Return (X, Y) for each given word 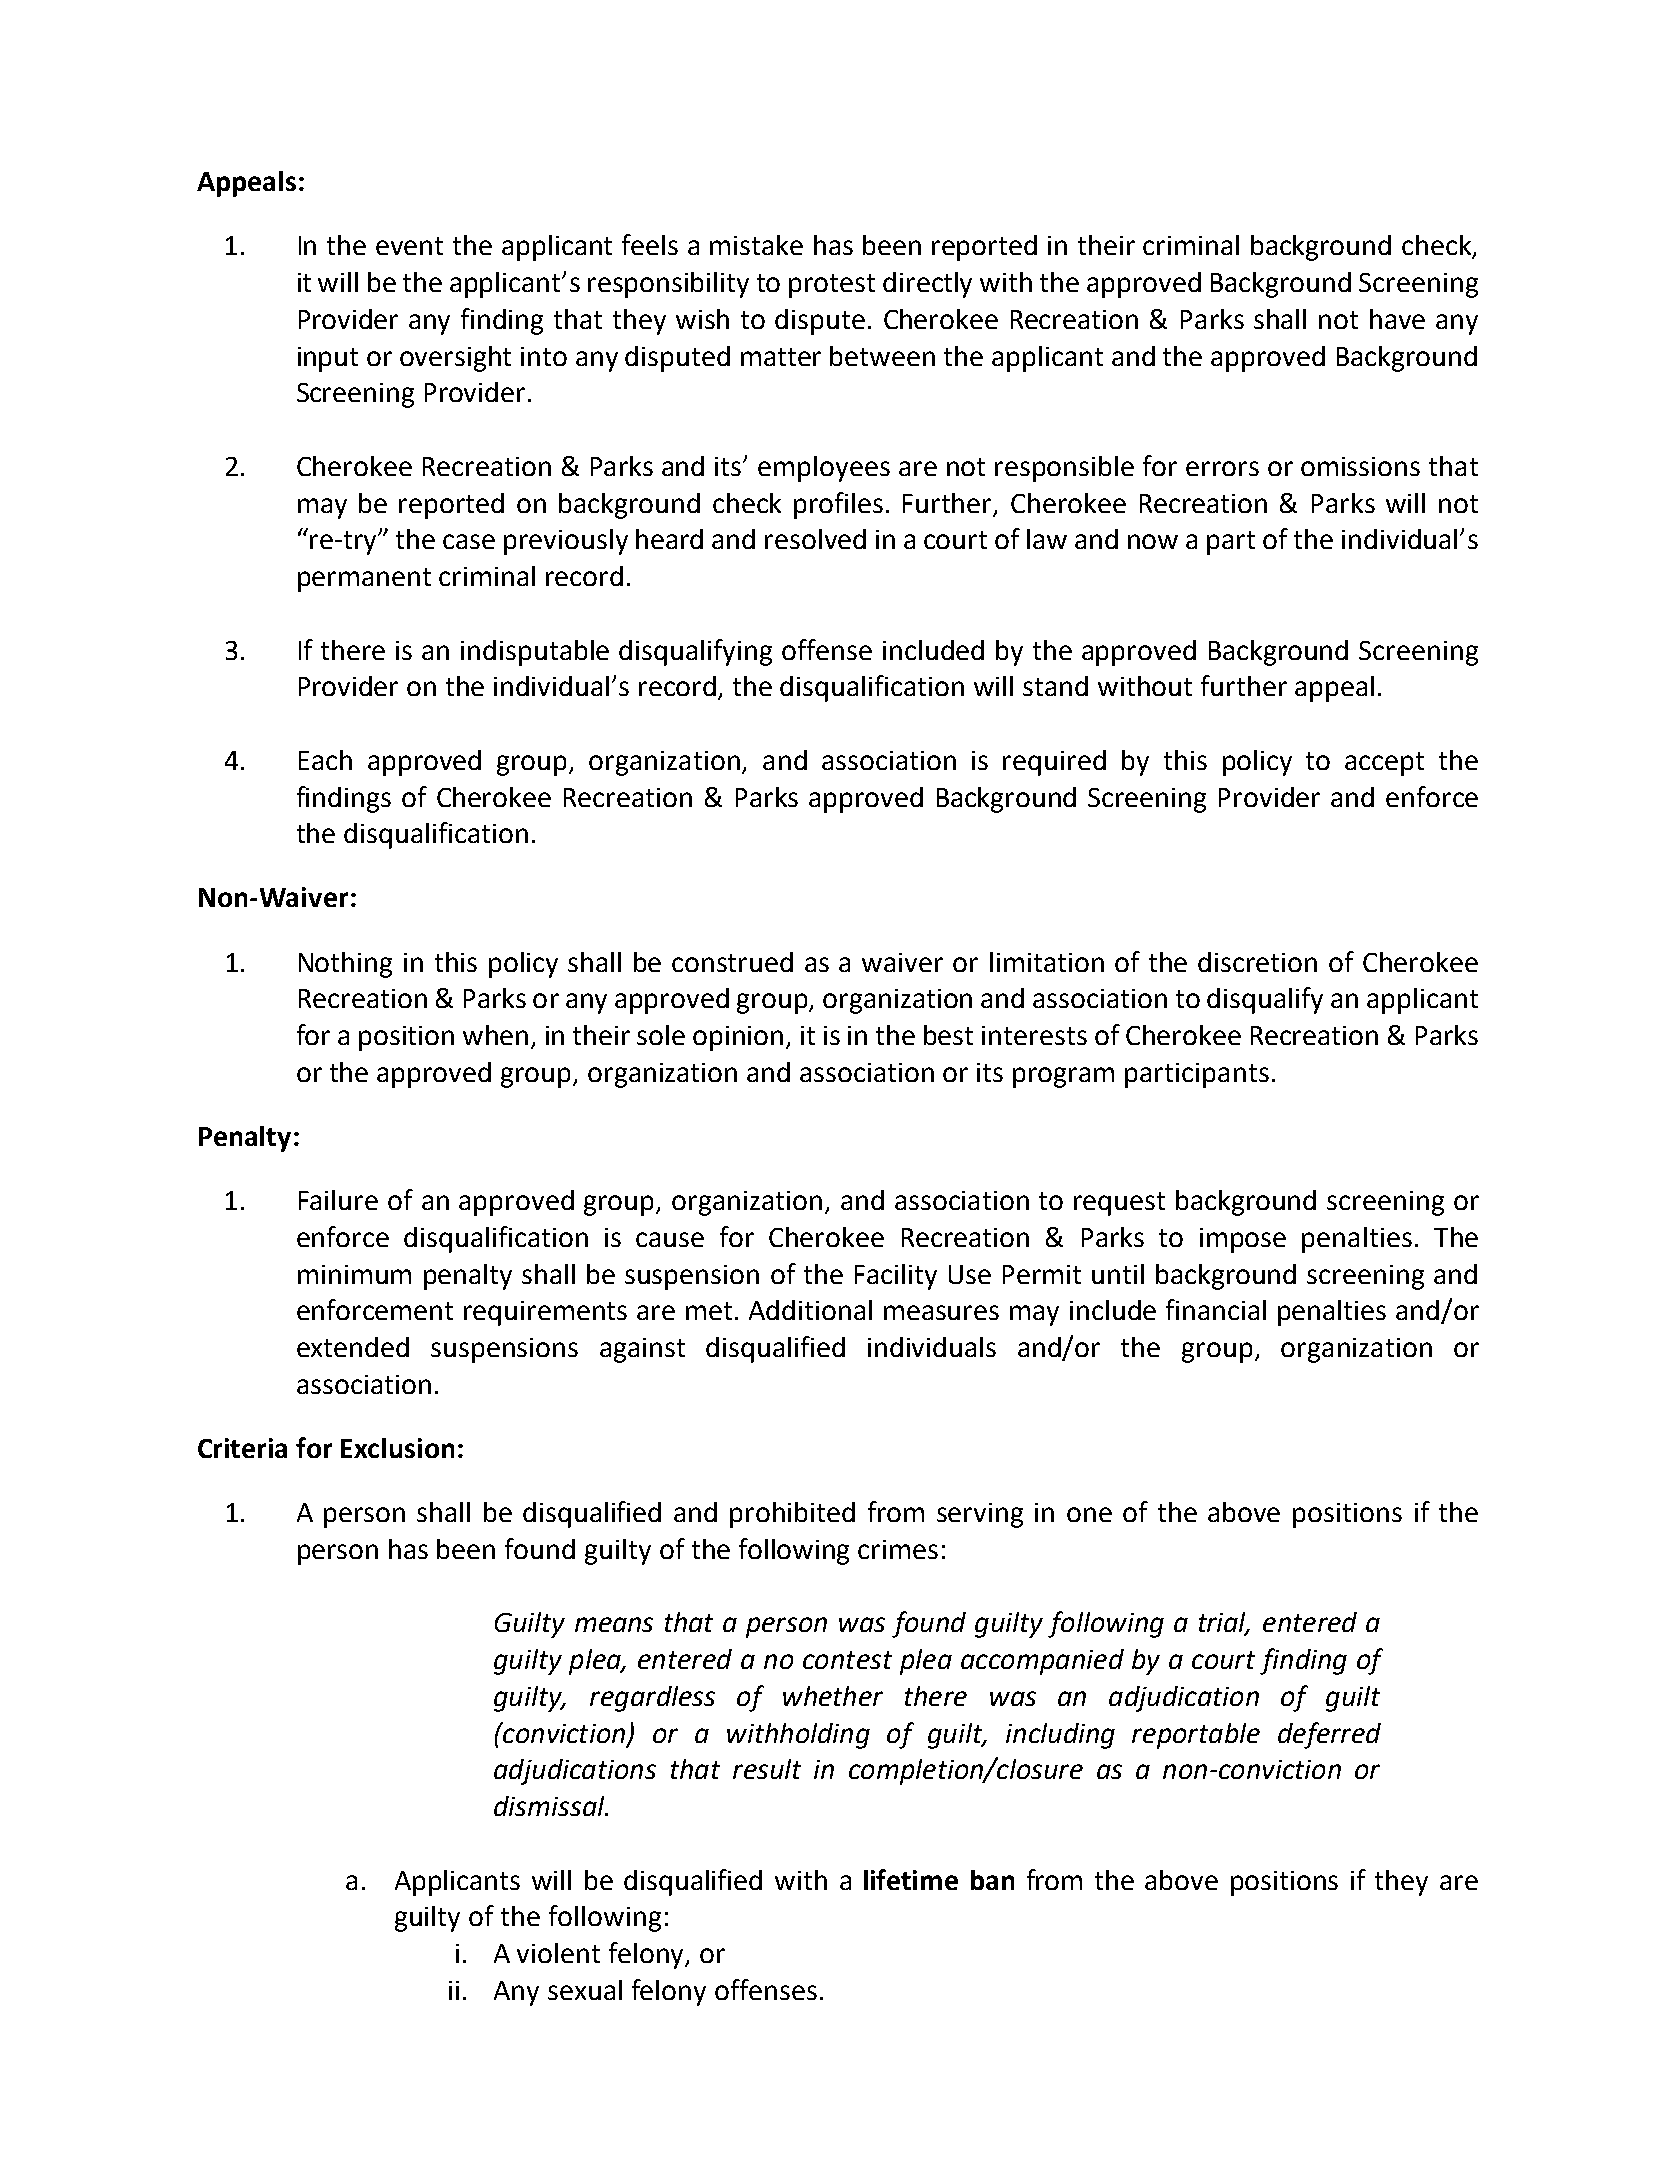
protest (832, 286)
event (409, 246)
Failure (338, 1200)
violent (558, 1953)
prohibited (792, 1515)
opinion (740, 1038)
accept (1384, 764)
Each (325, 760)
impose (1243, 1240)
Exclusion (397, 1448)
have (1397, 319)
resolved (815, 539)
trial (1224, 1623)
